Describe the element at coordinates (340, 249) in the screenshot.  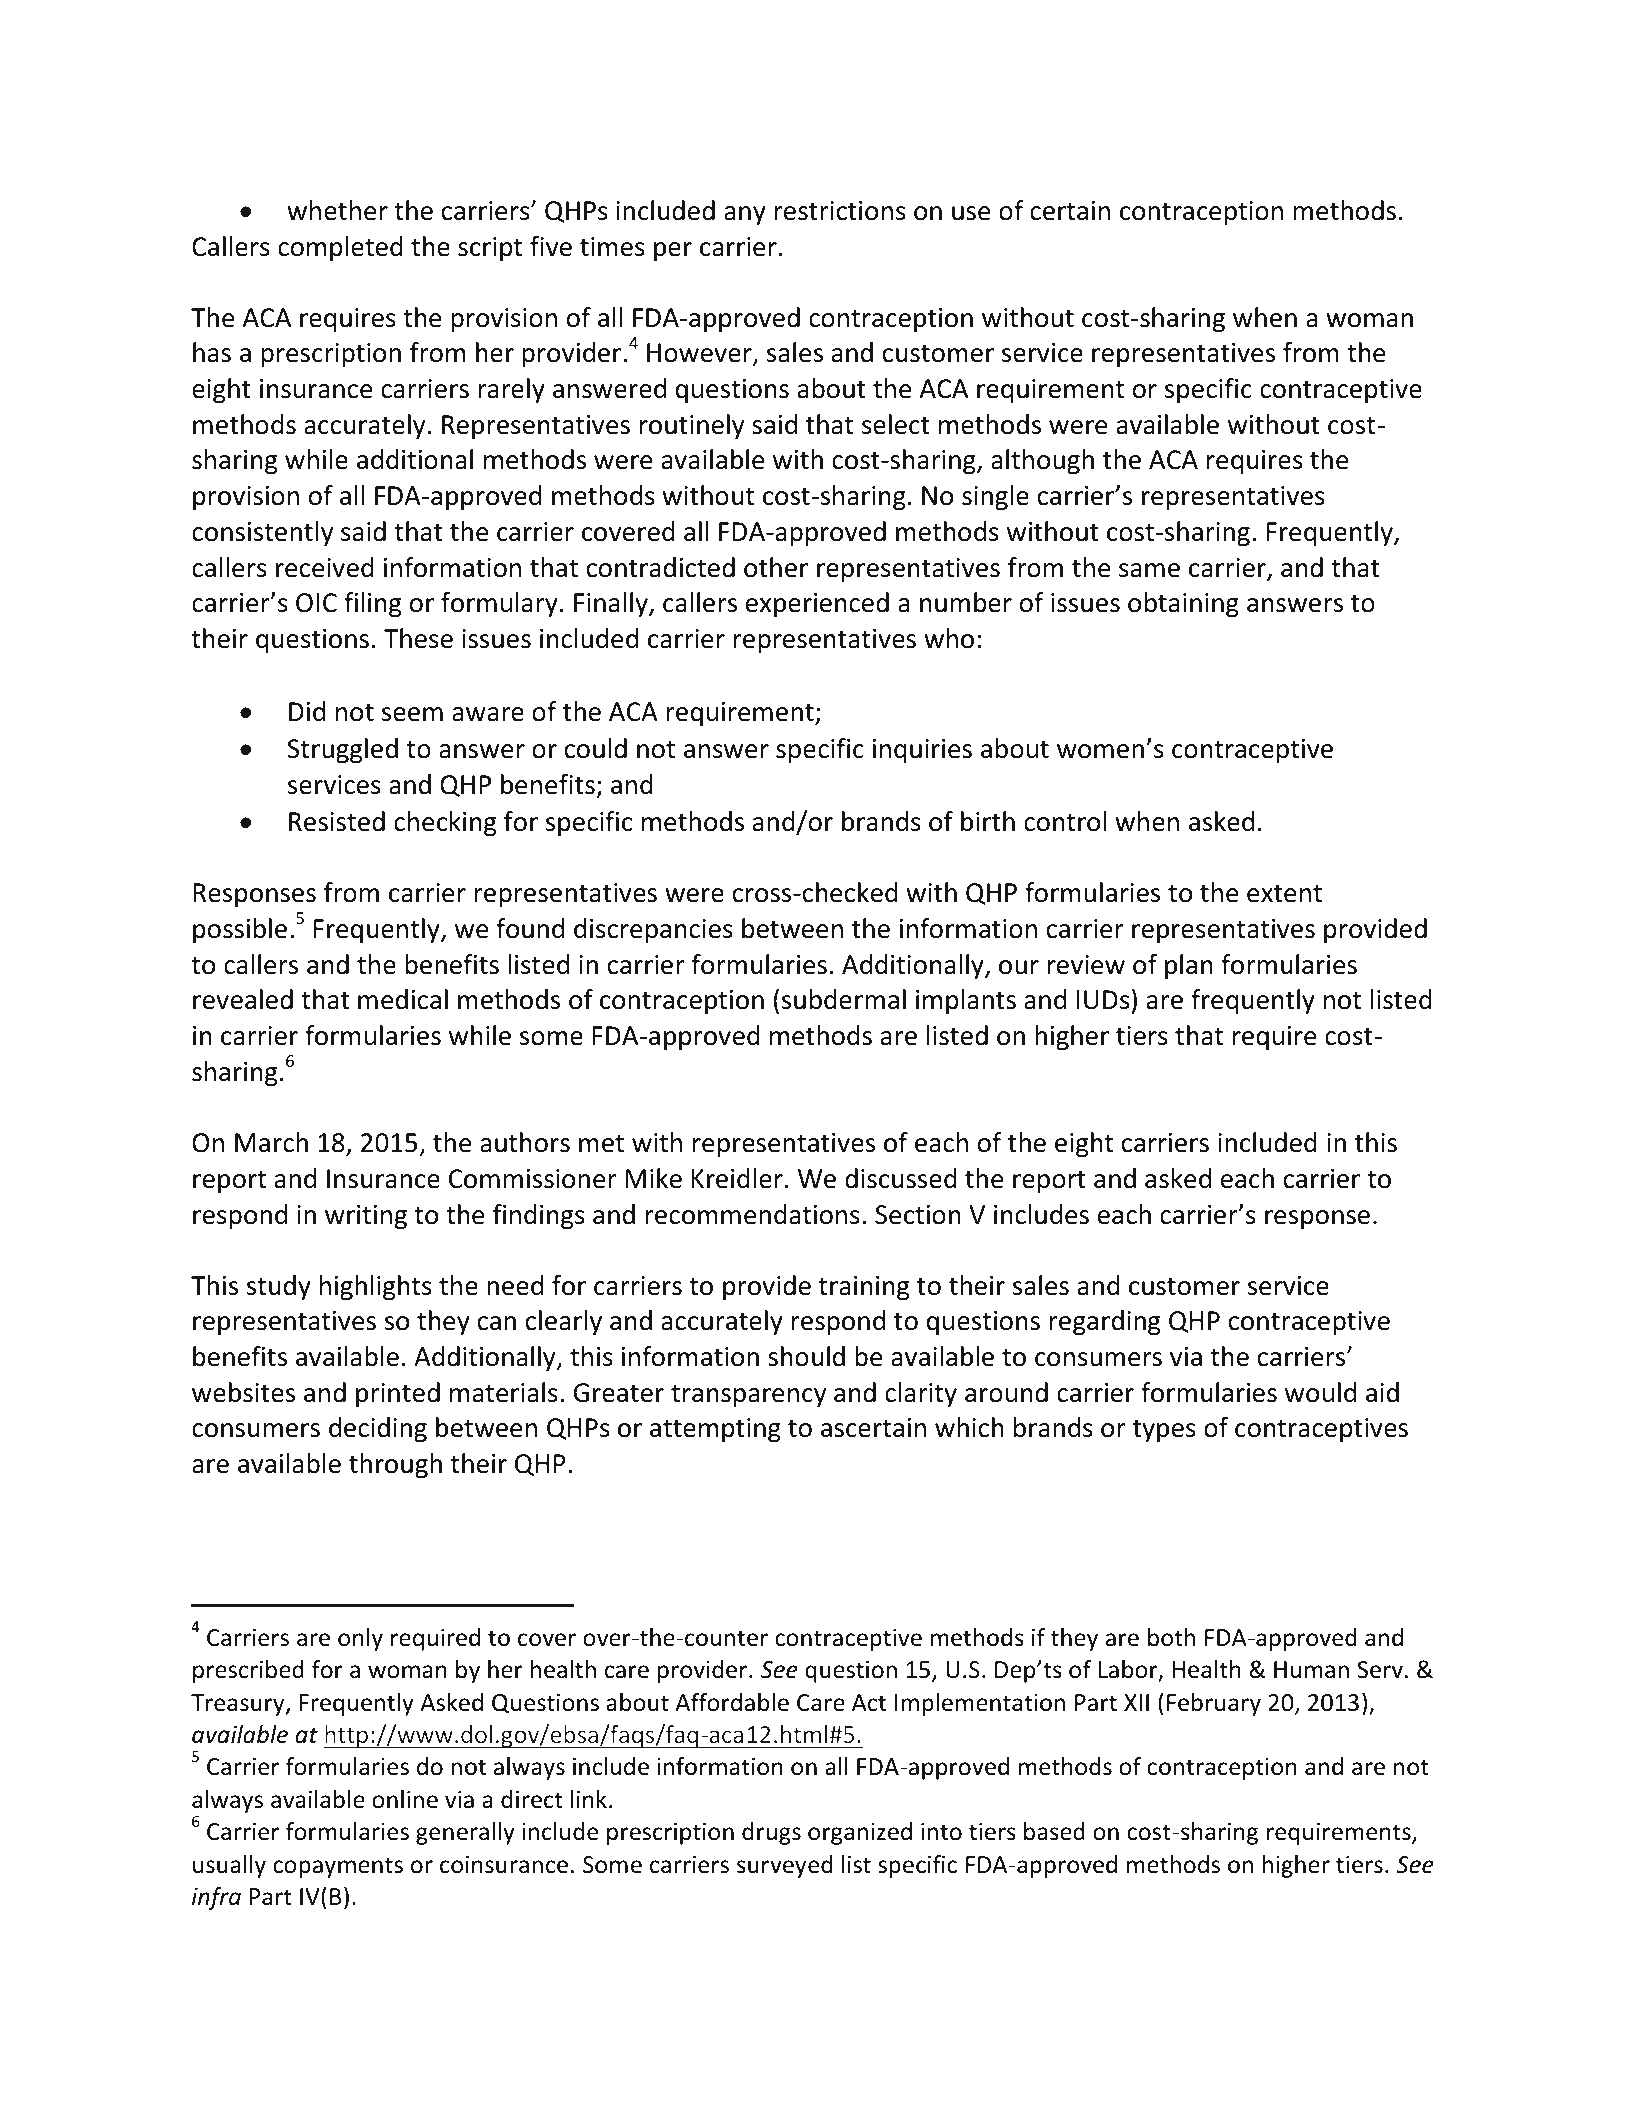
I see `completed` at that location.
